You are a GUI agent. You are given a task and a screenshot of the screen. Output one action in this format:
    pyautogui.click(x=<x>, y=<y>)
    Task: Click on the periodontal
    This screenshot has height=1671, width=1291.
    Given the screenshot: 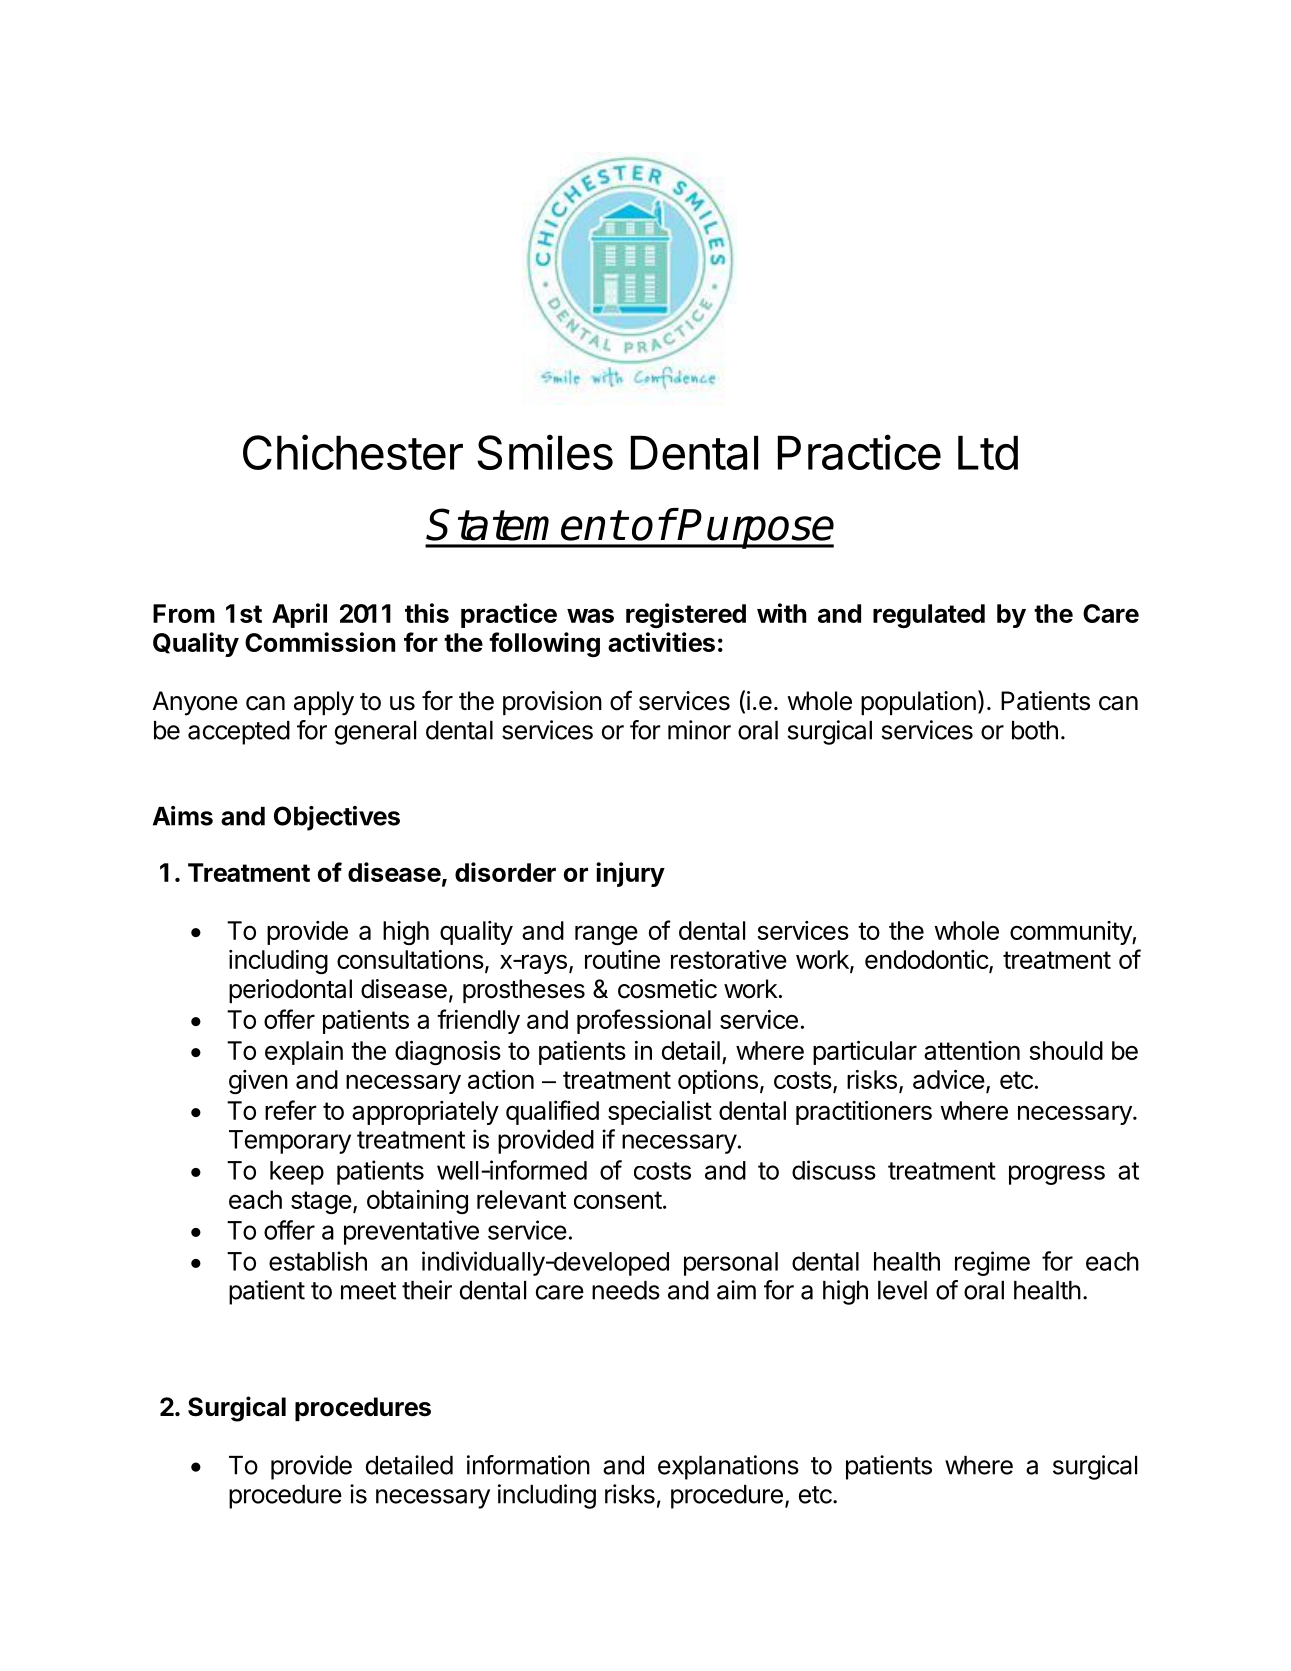 What is the action you would take?
    pyautogui.click(x=290, y=991)
